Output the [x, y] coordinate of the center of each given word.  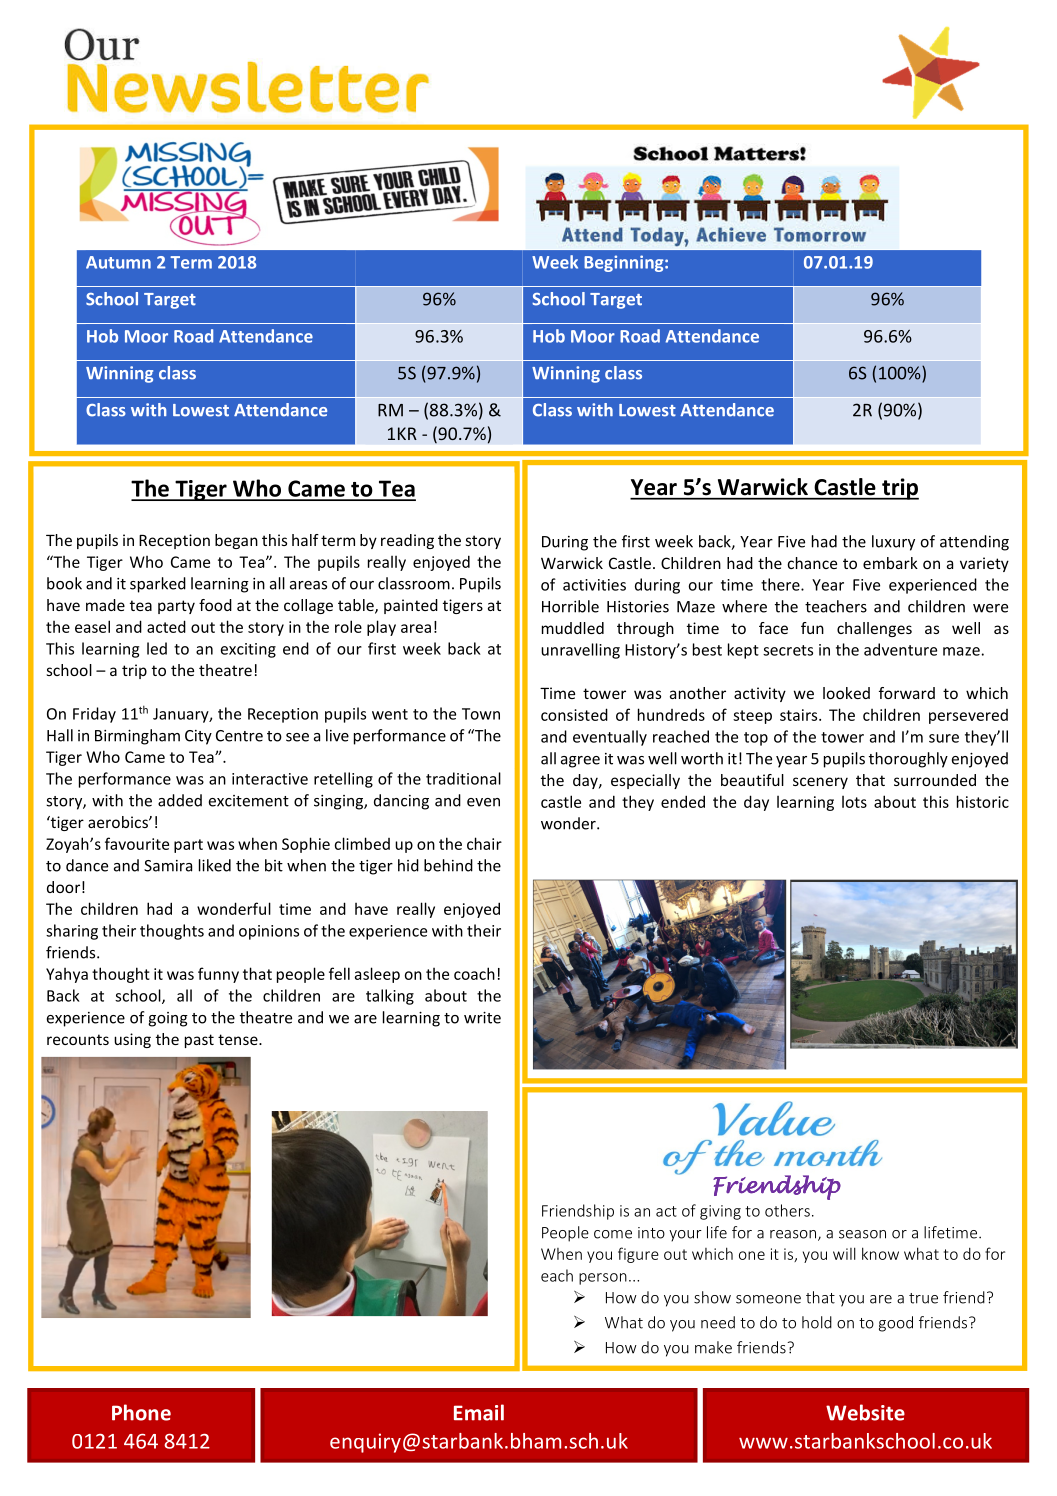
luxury [893, 543]
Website [865, 1412]
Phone [141, 1412]
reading [407, 541]
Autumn [118, 262]
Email [479, 1412]
